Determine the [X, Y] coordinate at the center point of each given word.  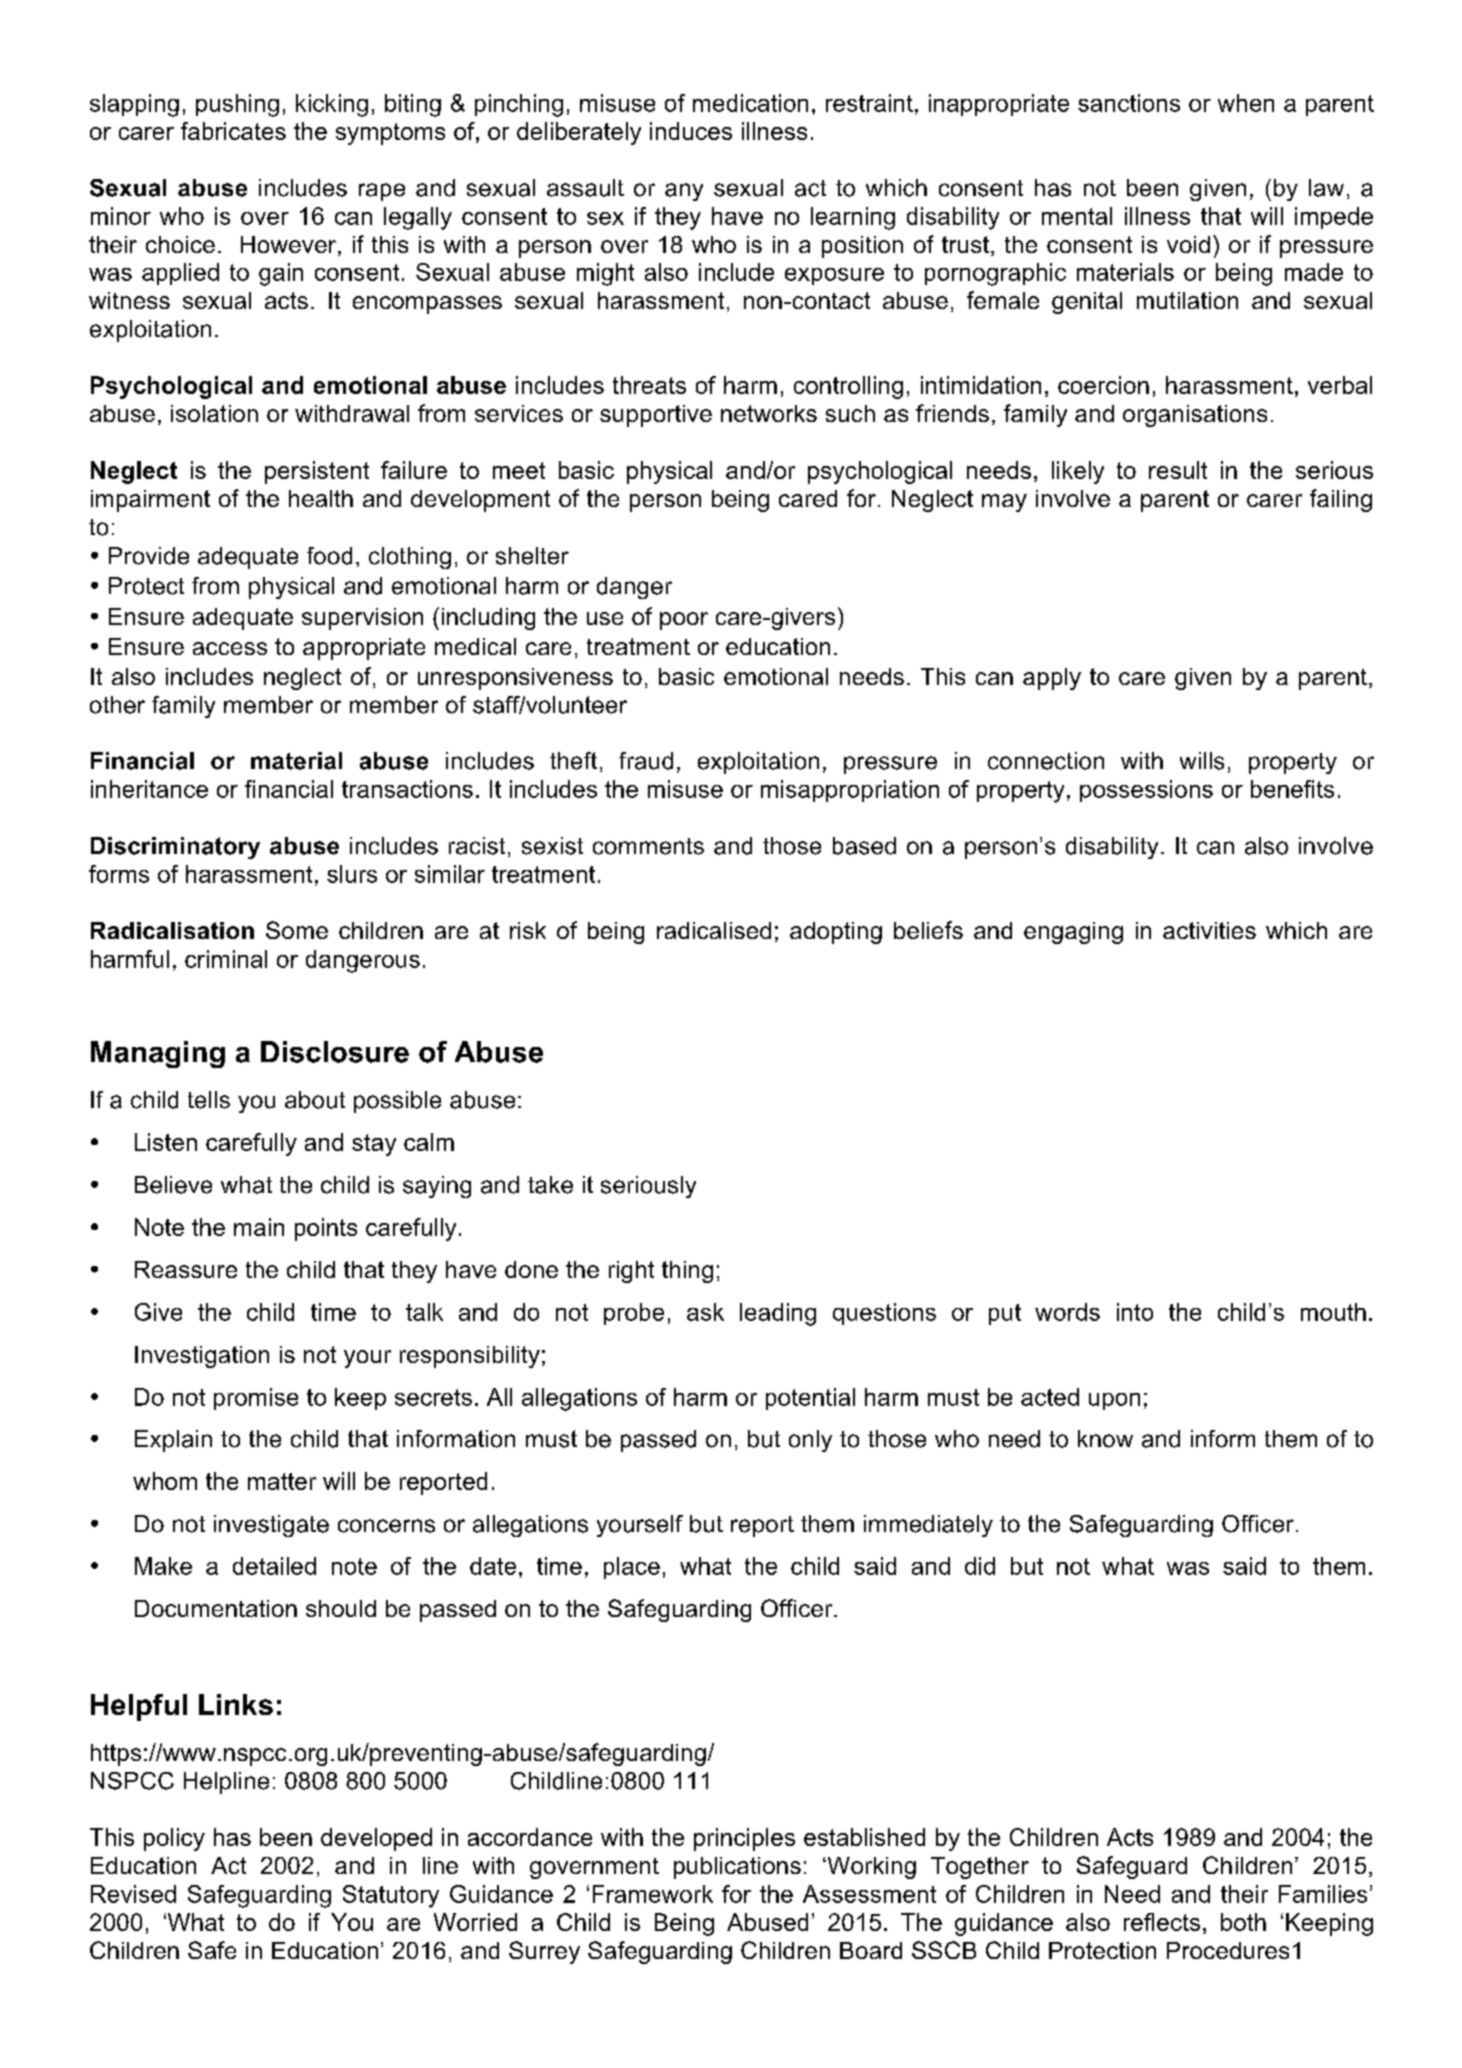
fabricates [233, 131]
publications [737, 1868]
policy [174, 1839]
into [1135, 1312]
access [230, 648]
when [1246, 103]
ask [705, 1312]
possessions [1146, 791]
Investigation [202, 1357]
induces [691, 131]
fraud [646, 761]
